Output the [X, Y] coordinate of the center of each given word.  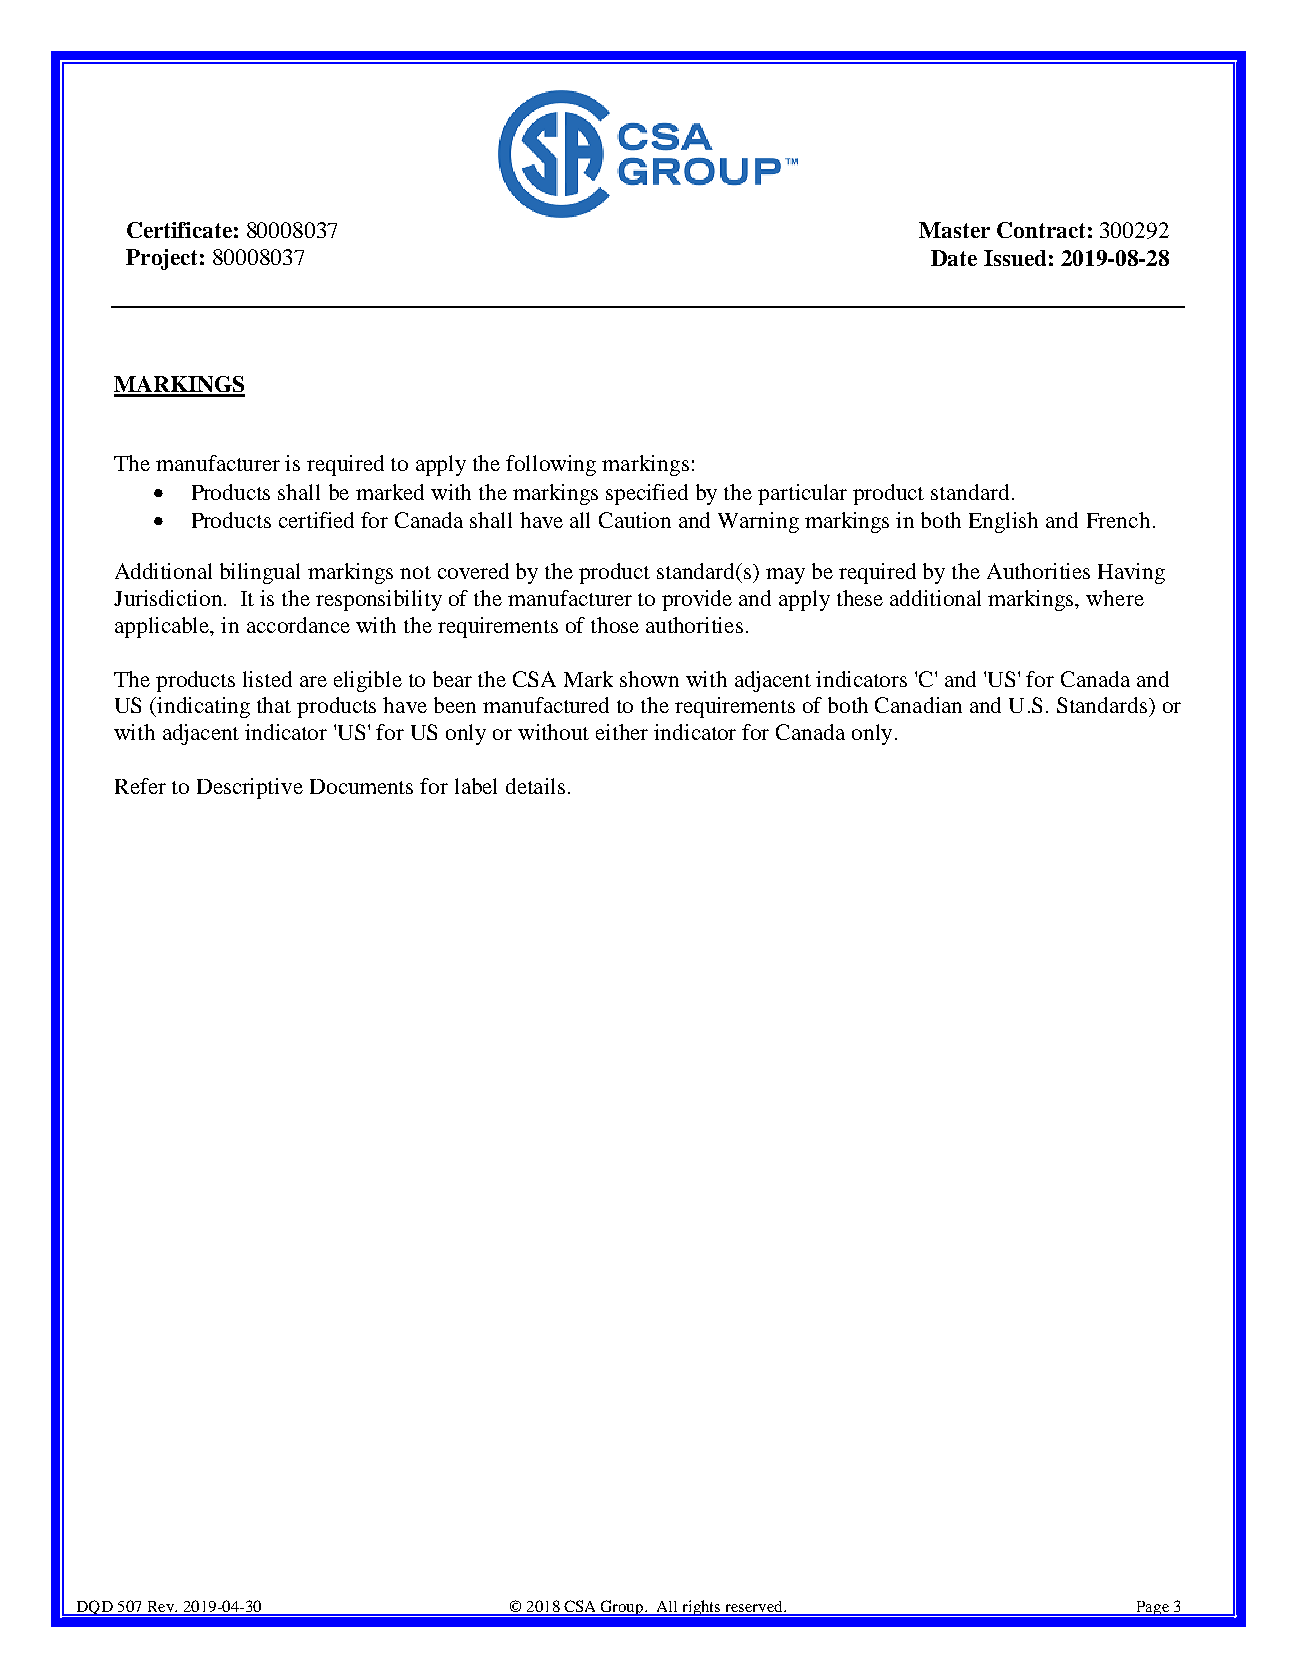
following [551, 465]
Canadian [918, 705]
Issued [1015, 258]
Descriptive [250, 788]
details [535, 786]
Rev [160, 1608]
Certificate [179, 230]
